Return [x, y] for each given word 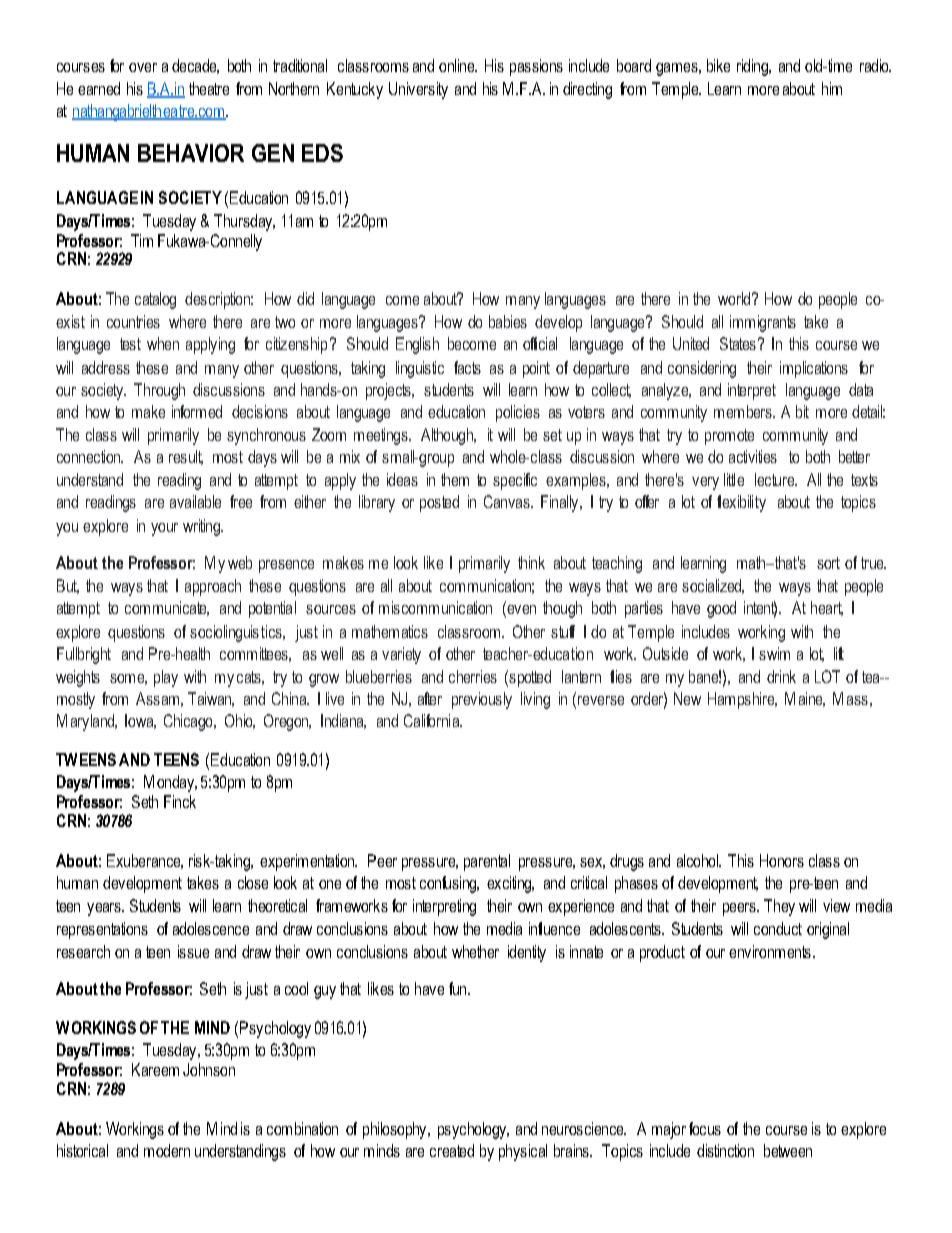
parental [487, 862]
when [163, 343]
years [105, 909]
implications [814, 369]
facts [467, 367]
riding [753, 67]
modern [167, 1150]
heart [827, 608]
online [458, 65]
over [143, 67]
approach [213, 587]
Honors [782, 860]
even [520, 609]
